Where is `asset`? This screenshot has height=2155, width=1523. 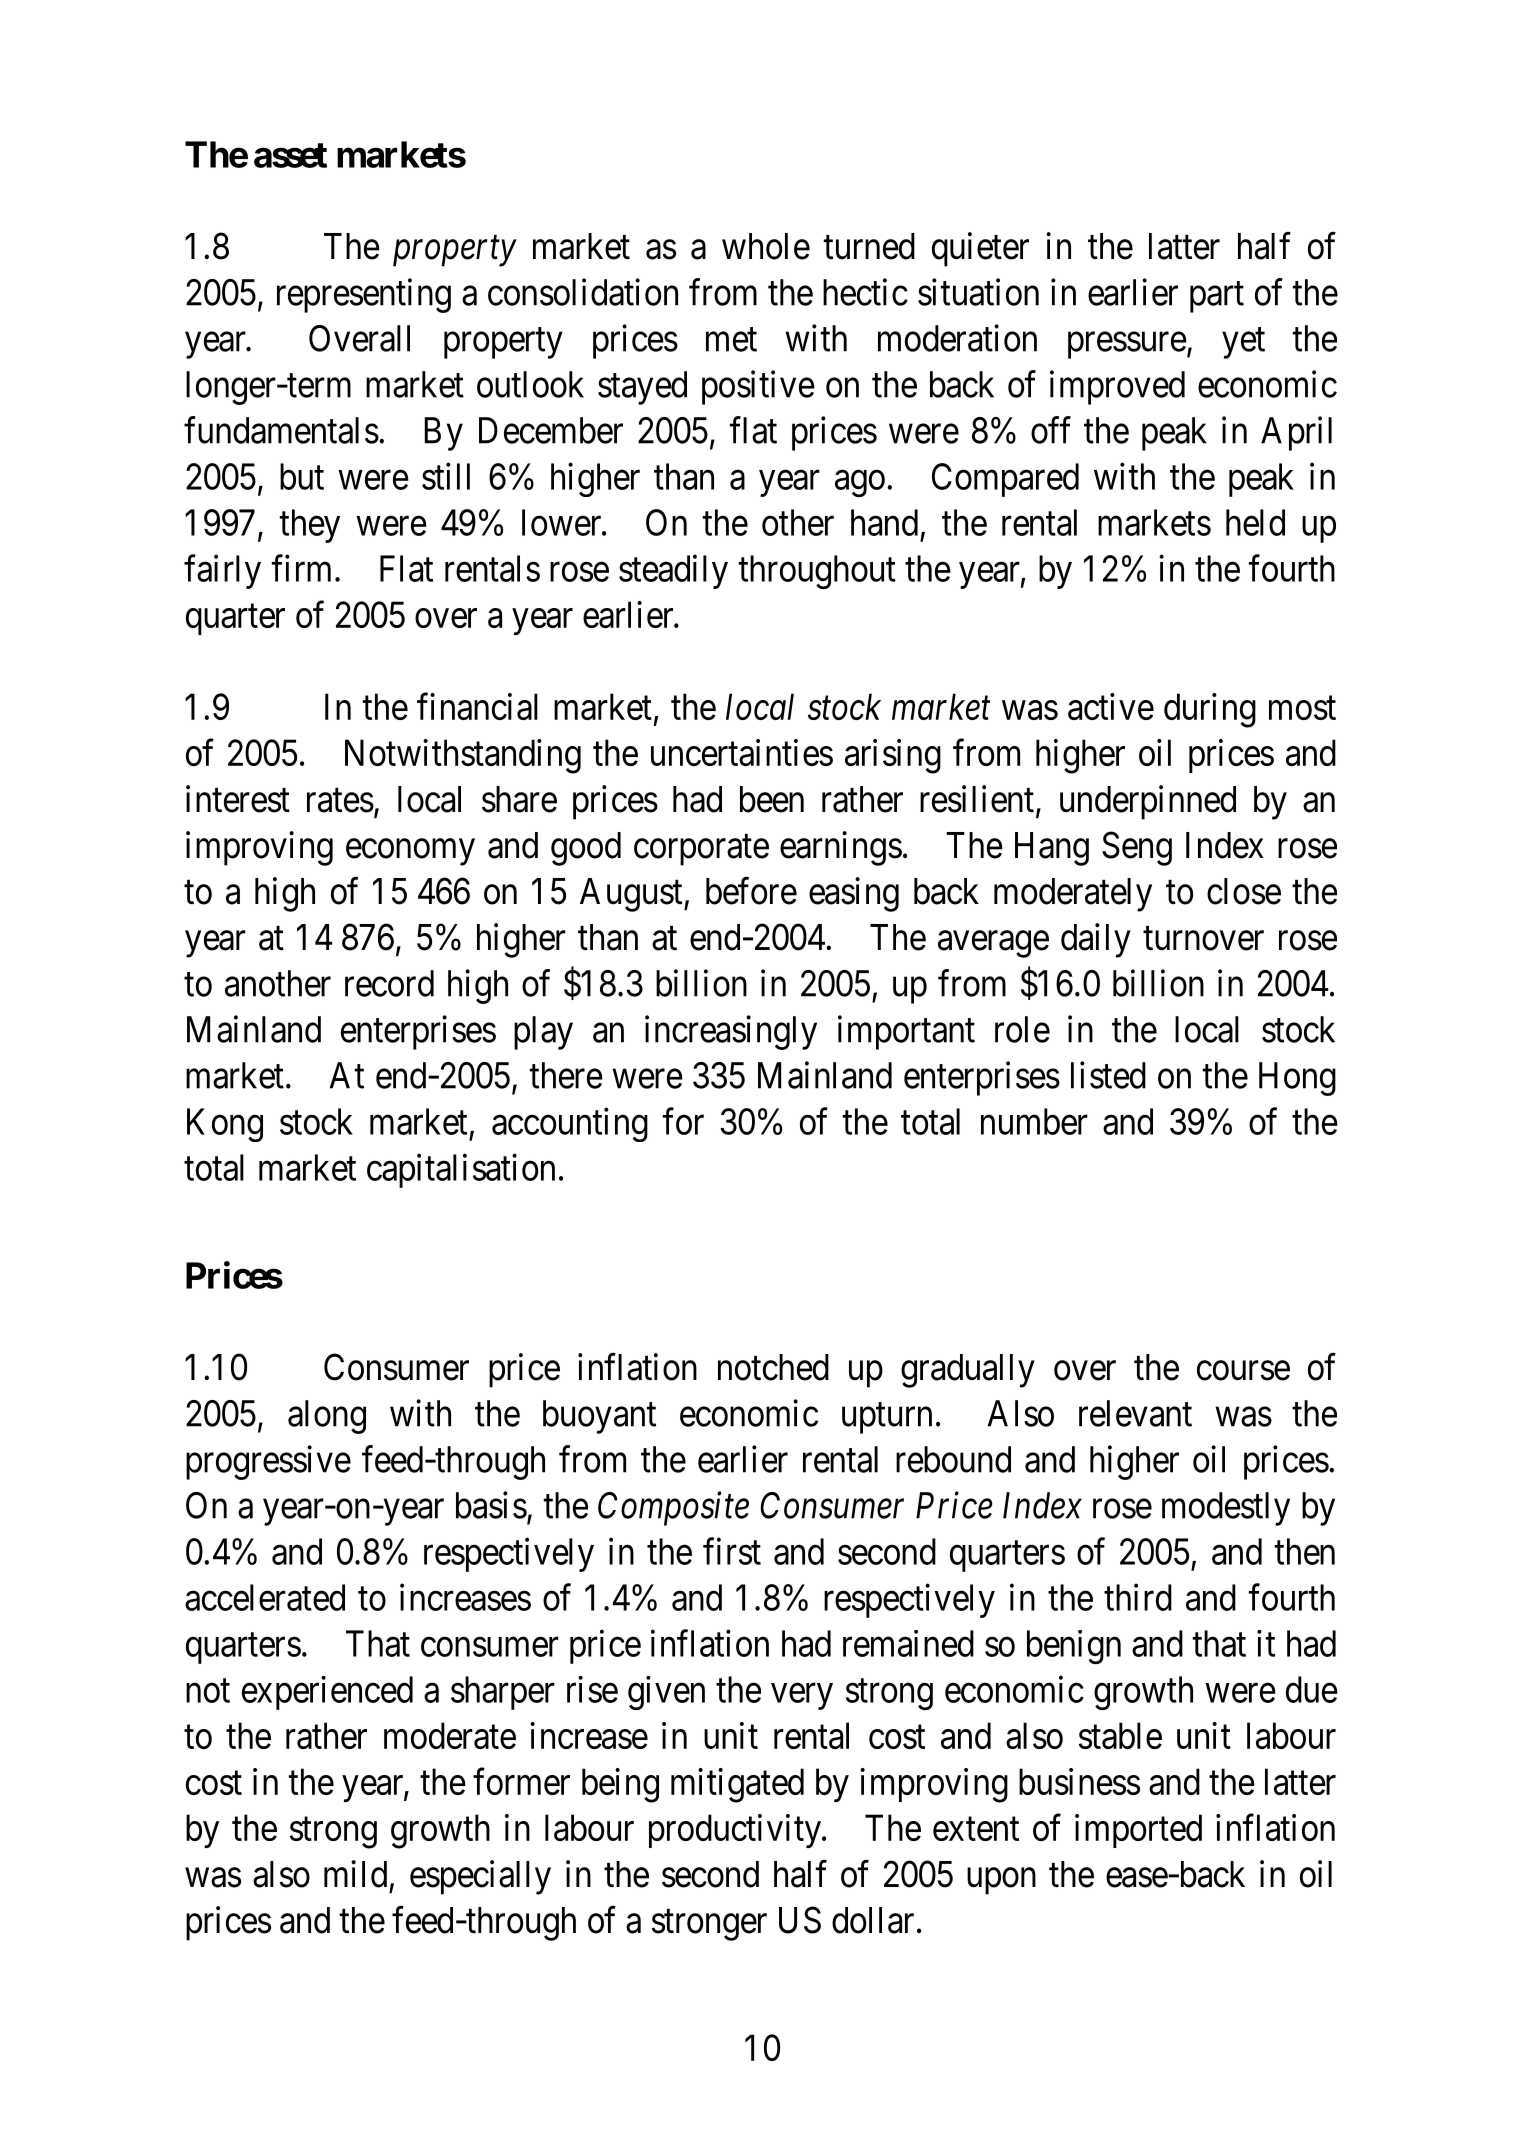 asset is located at coordinates (290, 155).
